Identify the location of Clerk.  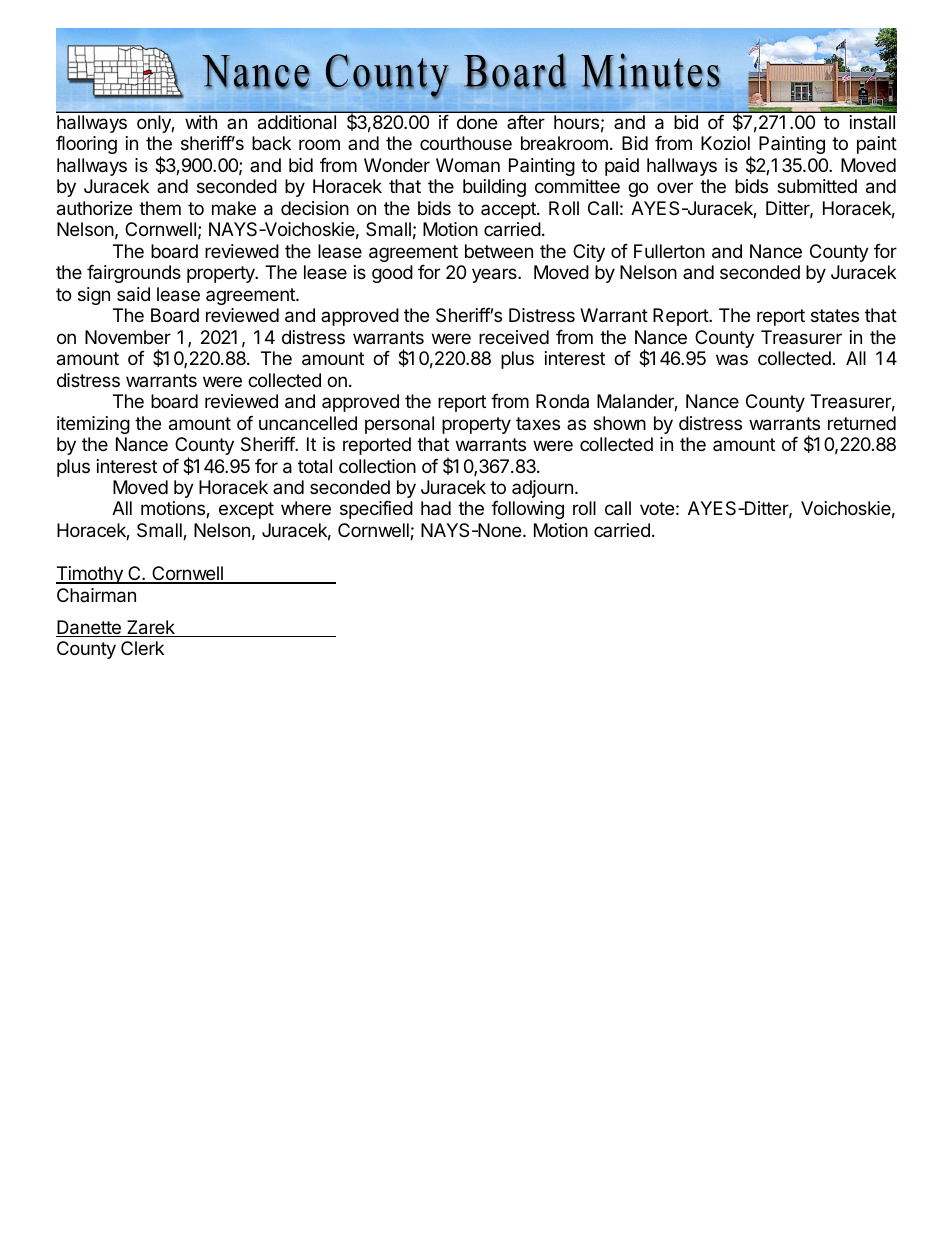
(142, 648).
